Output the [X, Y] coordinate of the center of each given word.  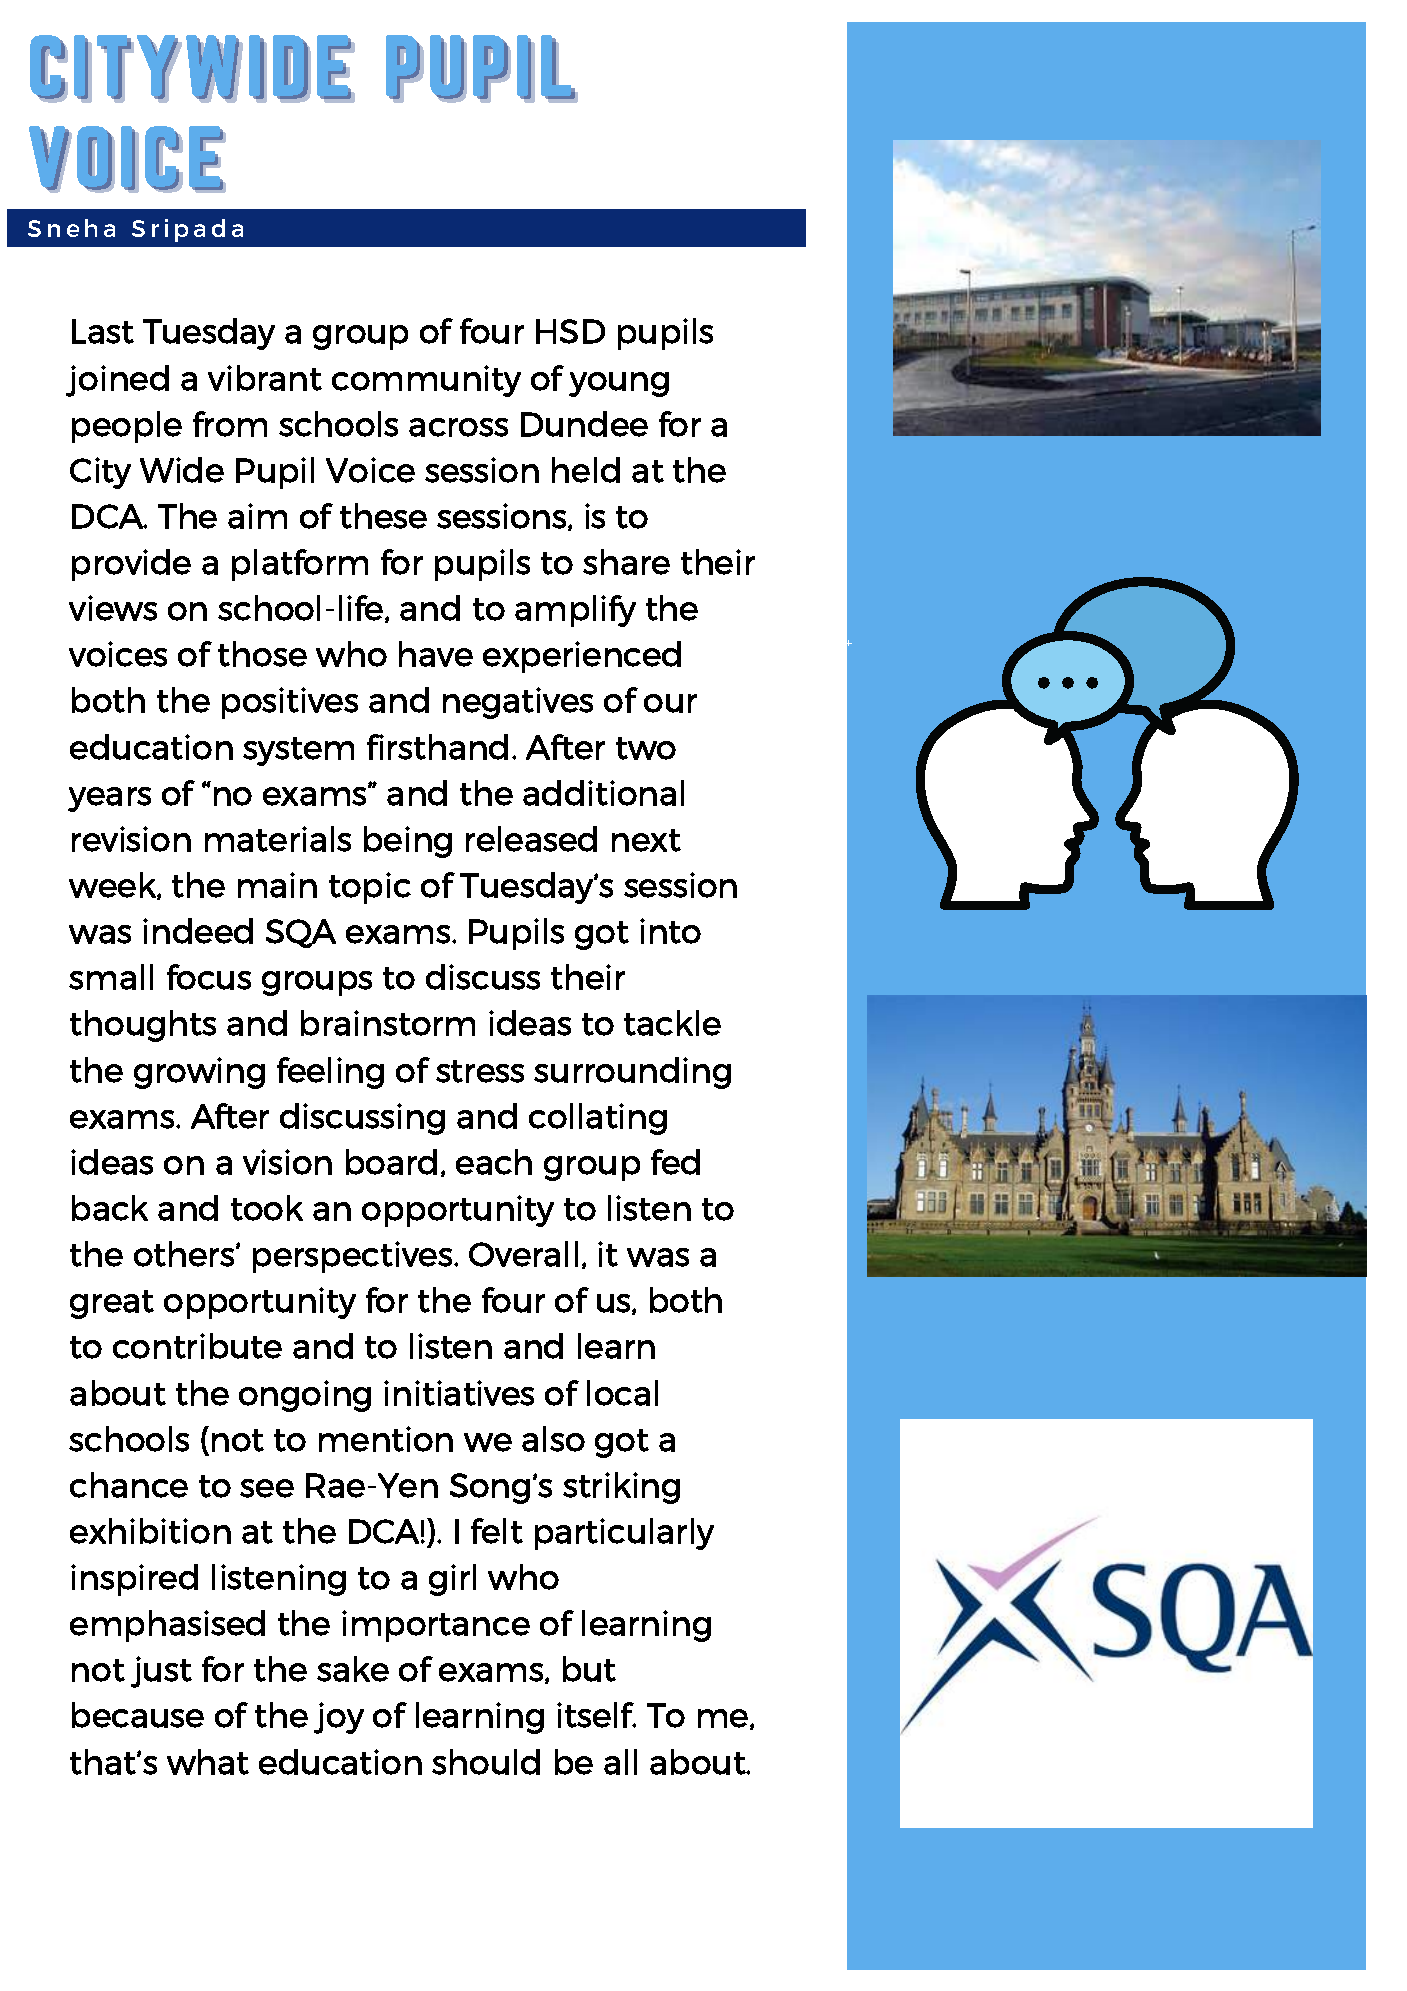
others [185, 1254]
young [619, 384]
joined [117, 381]
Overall [523, 1254]
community [426, 381]
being [408, 842]
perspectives [352, 1257]
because [138, 1715]
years [109, 799]
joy [339, 1718]
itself [596, 1715]
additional [603, 793]
